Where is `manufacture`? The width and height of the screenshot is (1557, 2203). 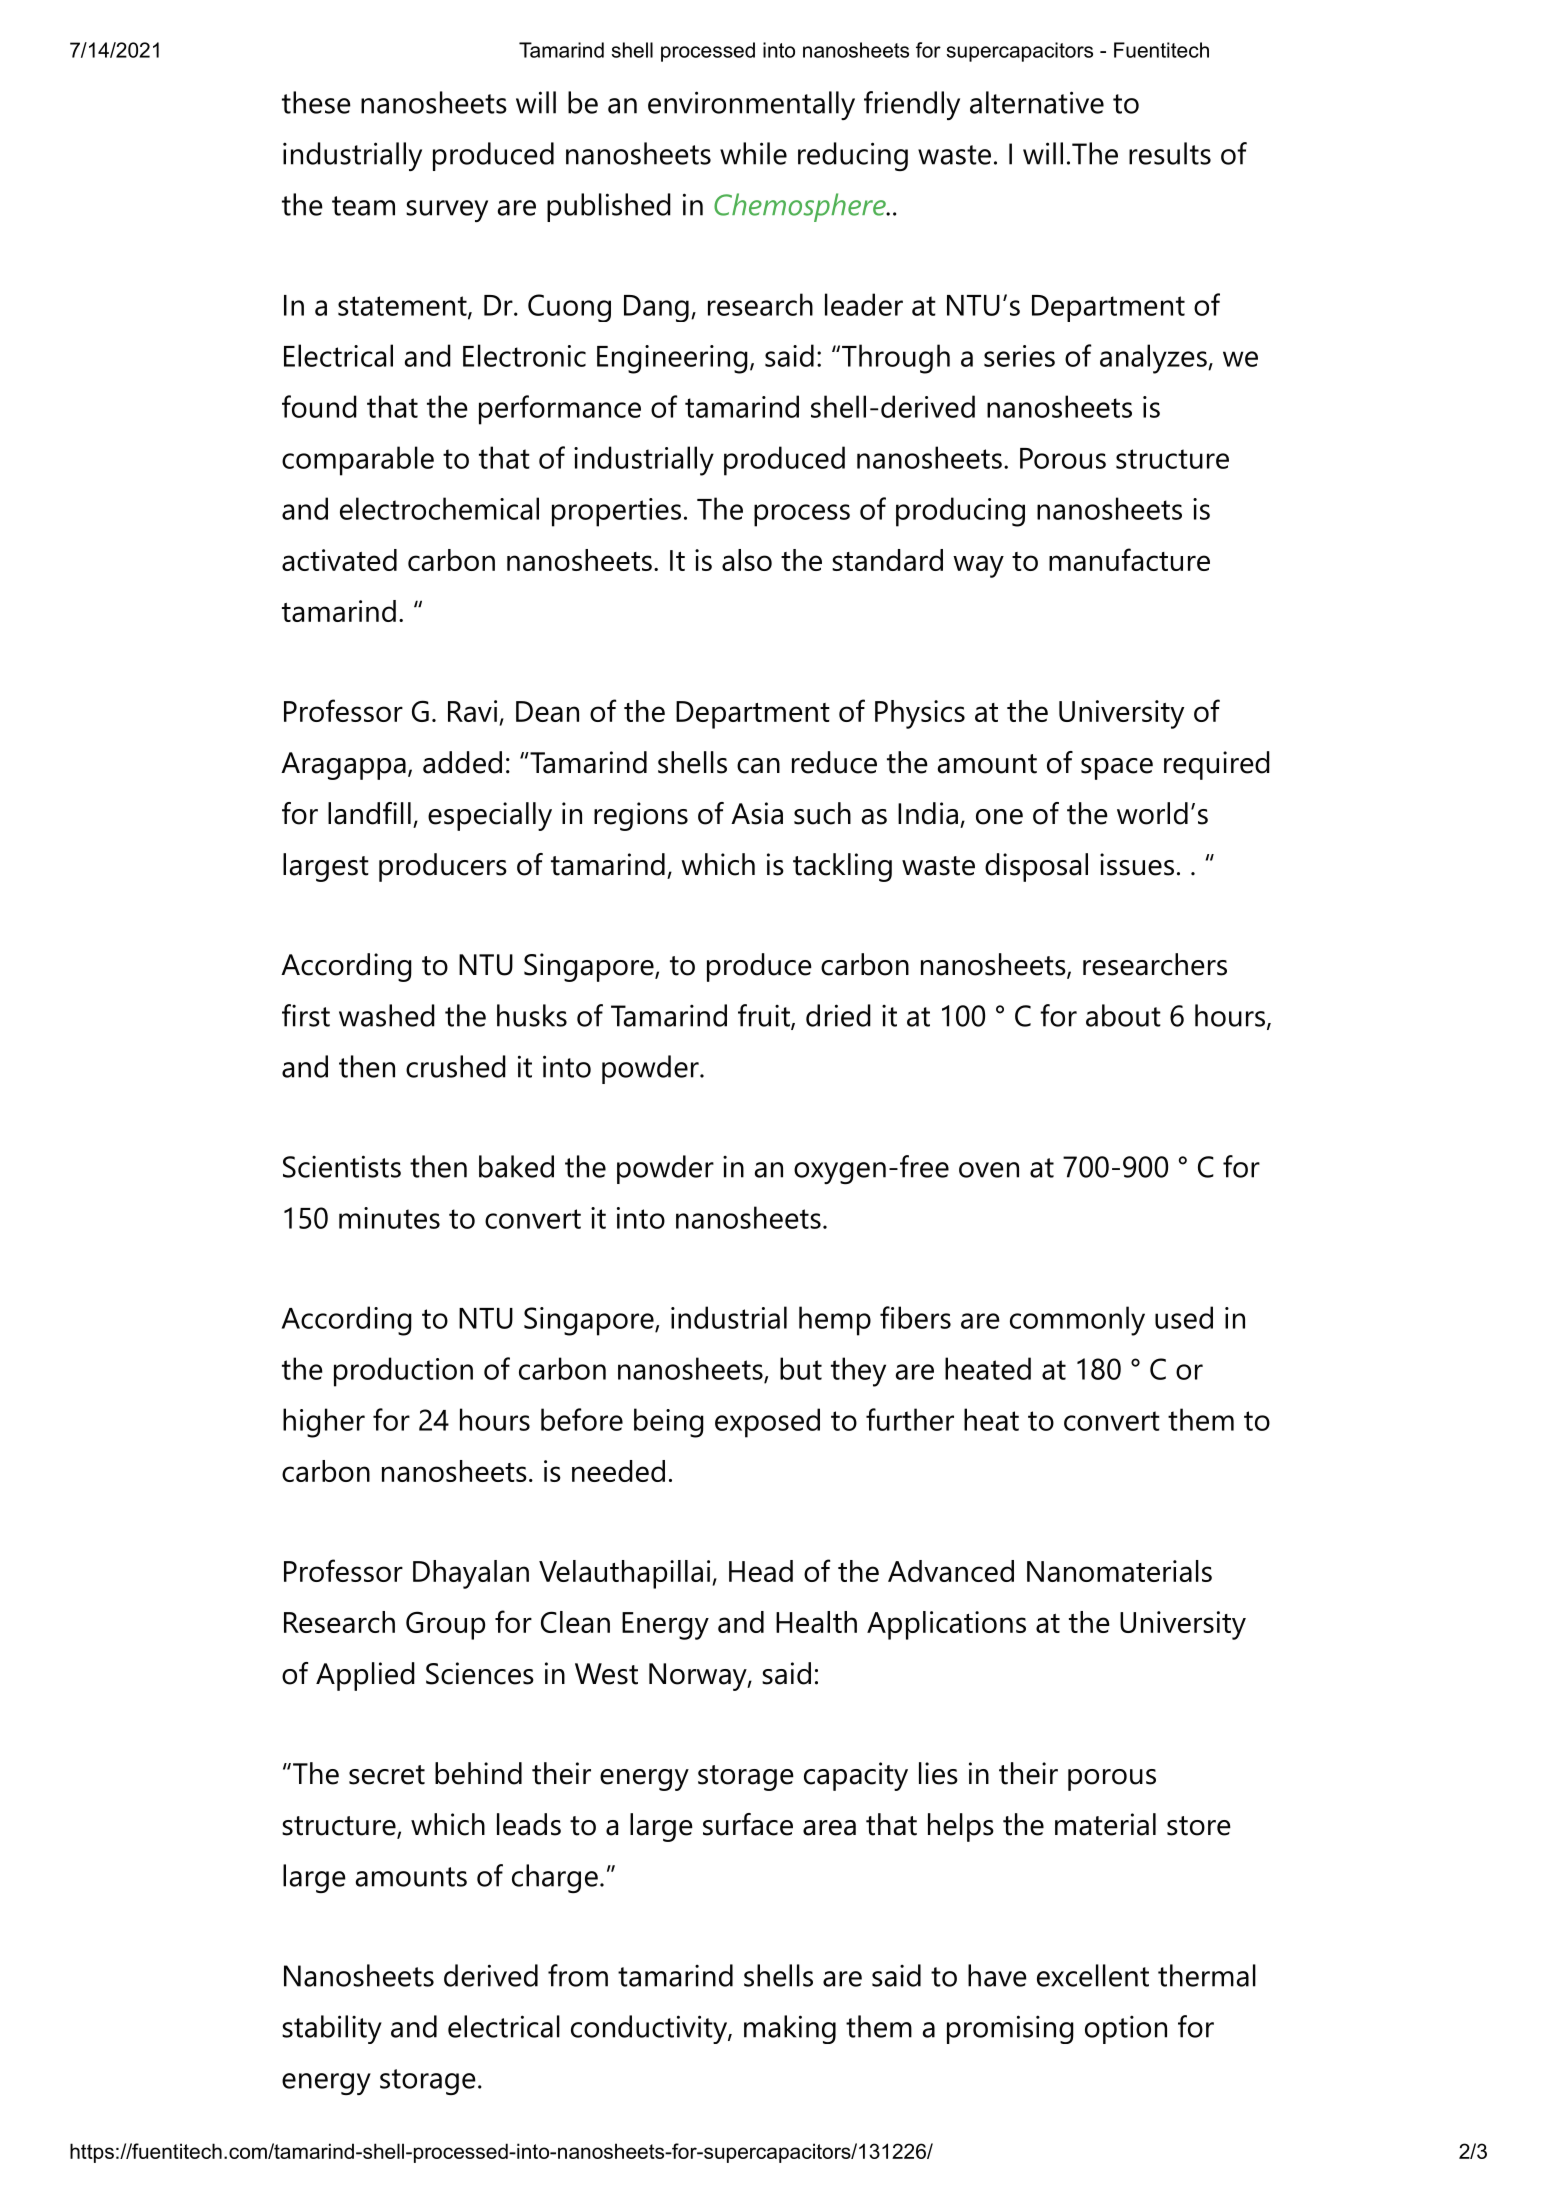
manufacture is located at coordinates (1129, 559).
